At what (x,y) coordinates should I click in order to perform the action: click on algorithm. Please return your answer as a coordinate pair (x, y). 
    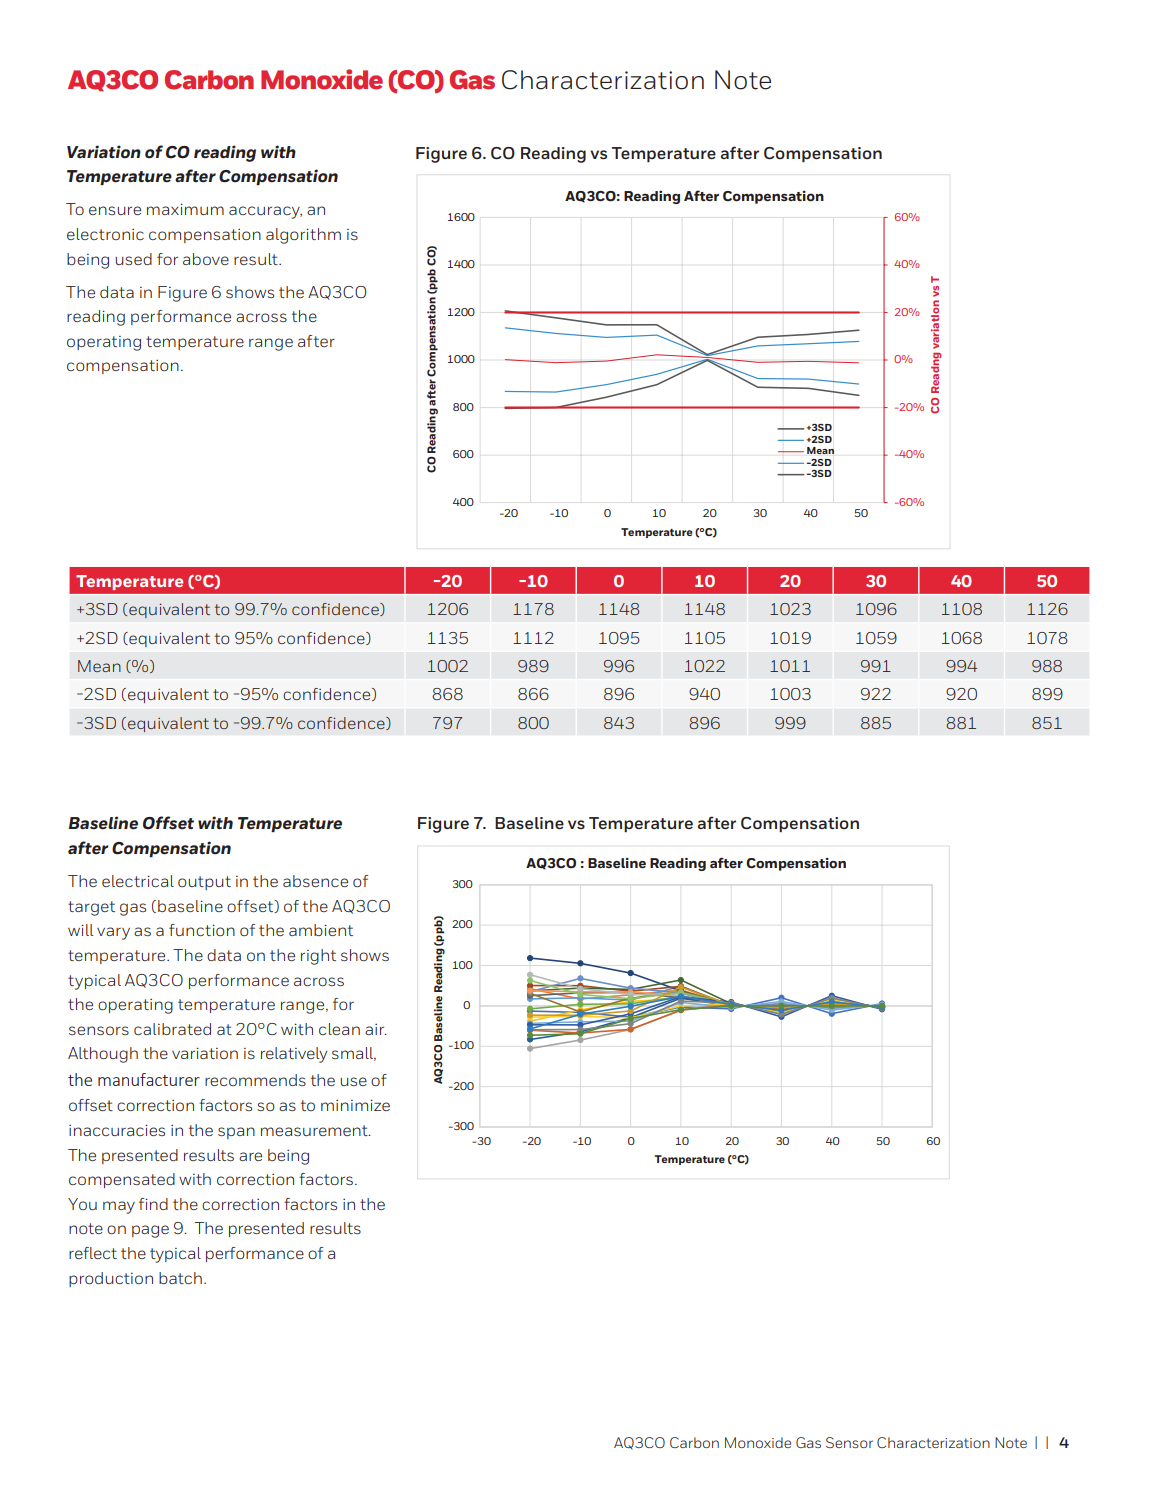
    Looking at the image, I should click on (303, 236).
